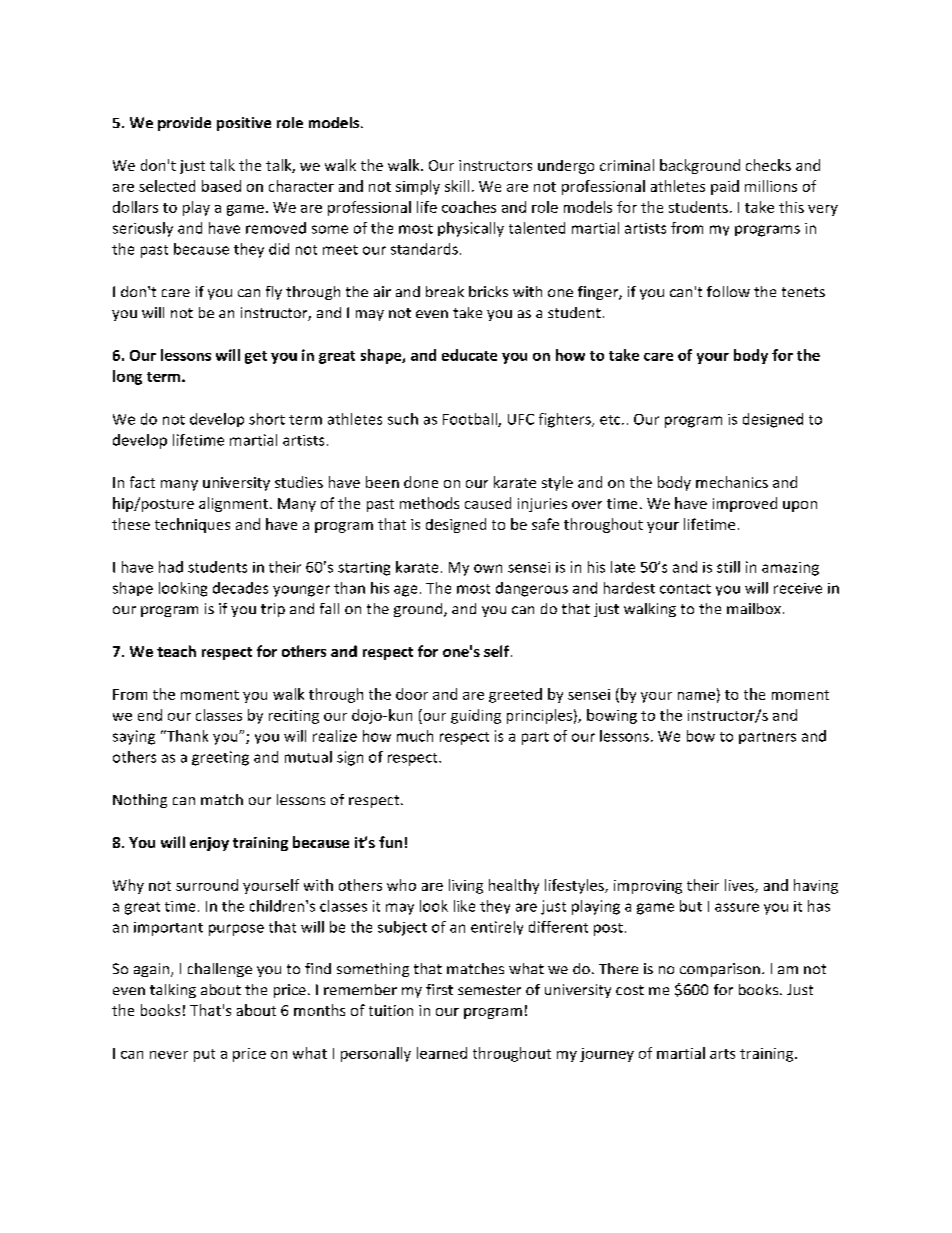 The height and width of the page is (1233, 952). Describe the element at coordinates (442, 1053) in the page. I see `learned` at that location.
